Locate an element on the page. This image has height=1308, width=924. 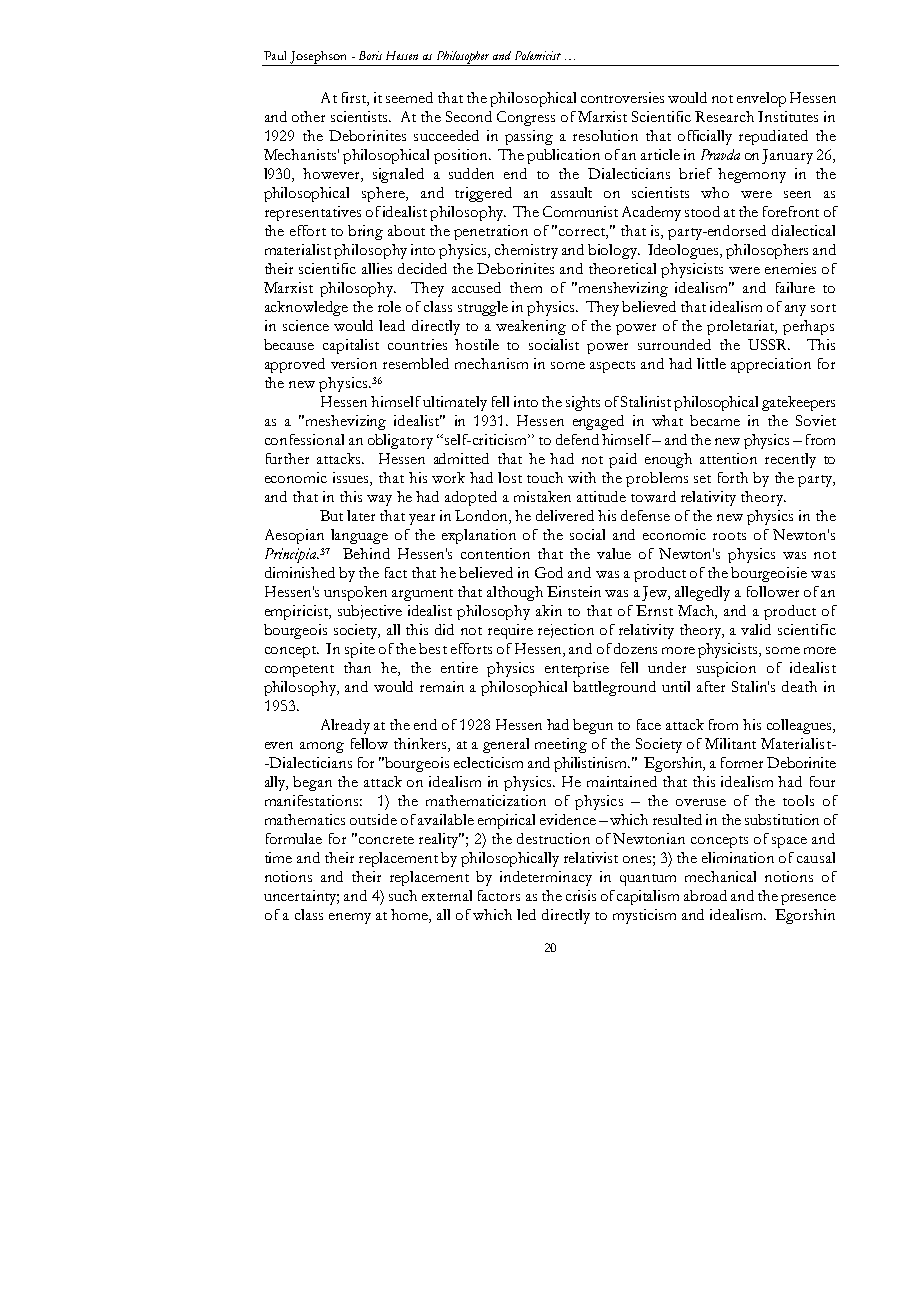
envelop is located at coordinates (761, 99).
